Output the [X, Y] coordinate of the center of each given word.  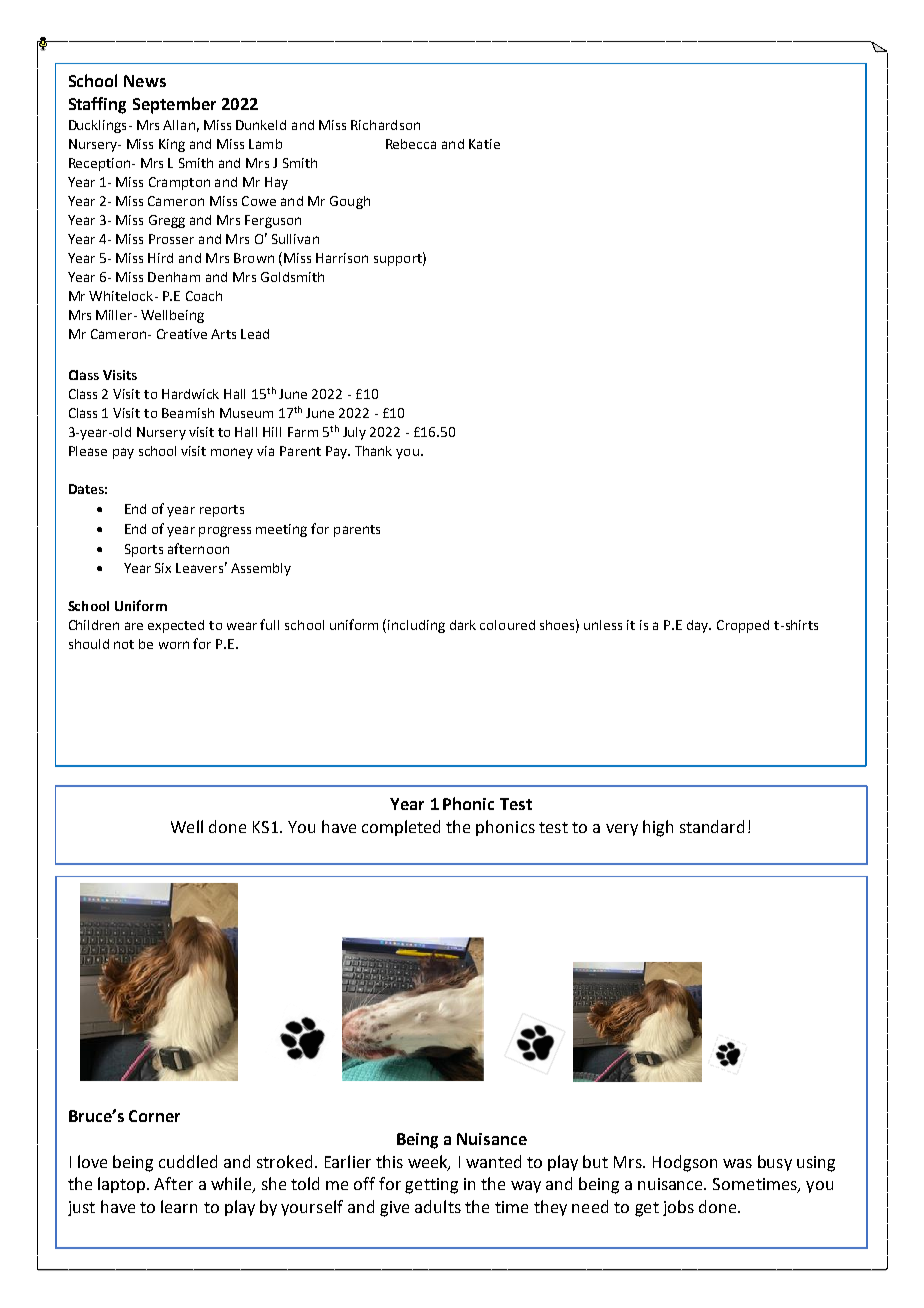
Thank [373, 451]
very [622, 830]
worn [174, 645]
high [658, 828]
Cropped [743, 626]
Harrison [342, 258]
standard [712, 826]
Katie [484, 144]
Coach [204, 296]
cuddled [188, 1161]
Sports [144, 550]
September [174, 105]
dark [463, 625]
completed [401, 828]
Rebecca [411, 144]
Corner [154, 1116]
